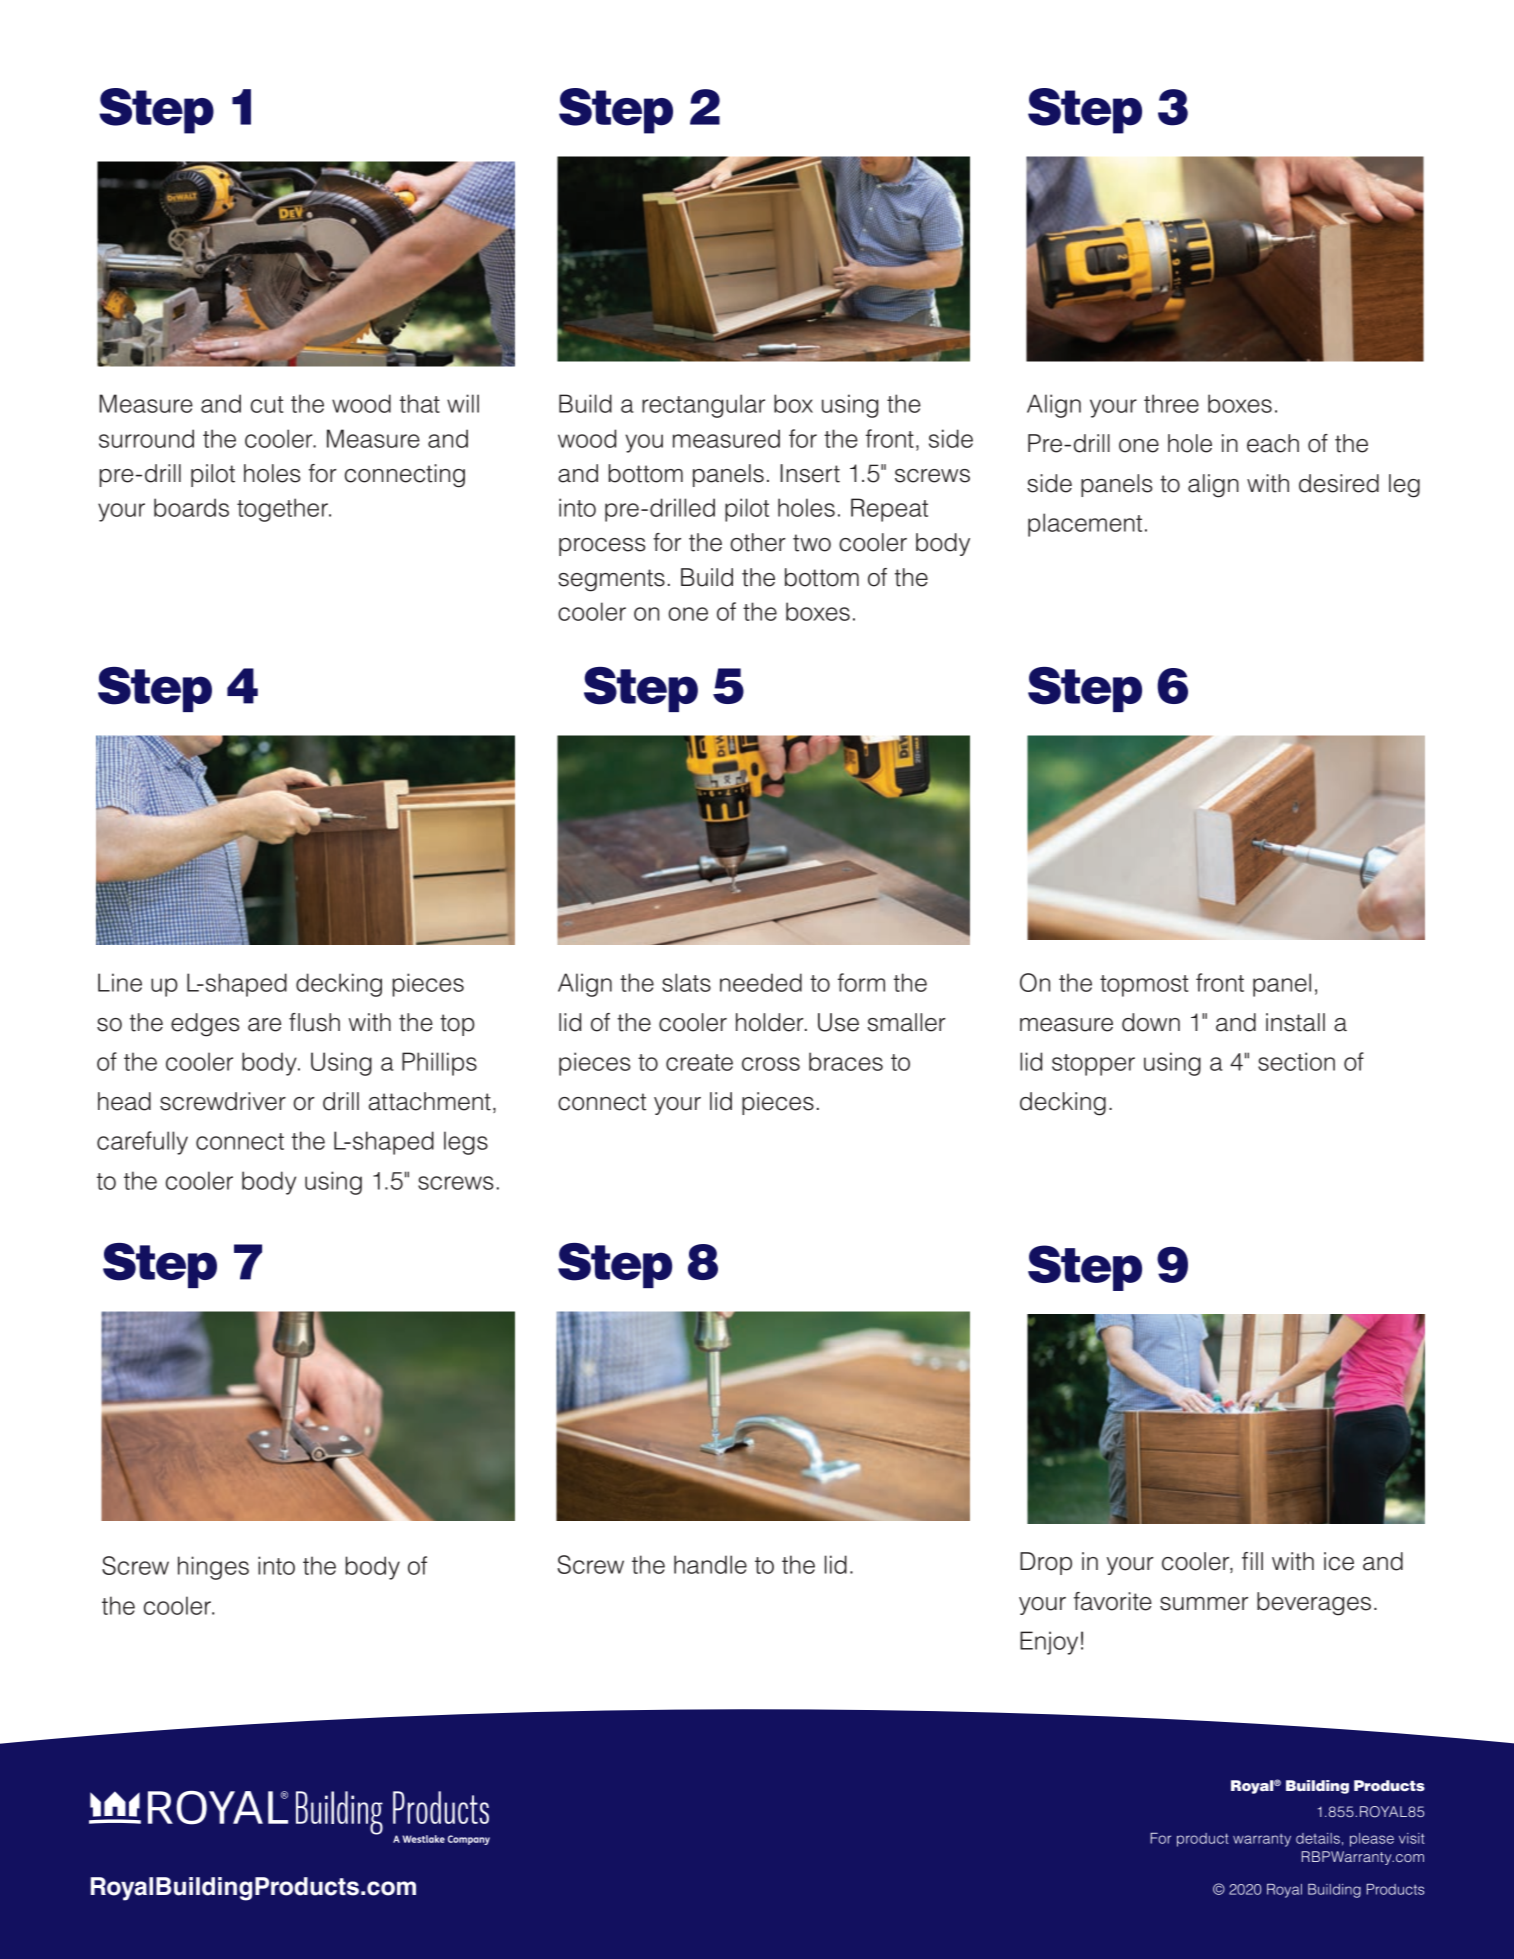 This page has width=1514, height=1959. I want to click on Insert, so click(810, 473).
